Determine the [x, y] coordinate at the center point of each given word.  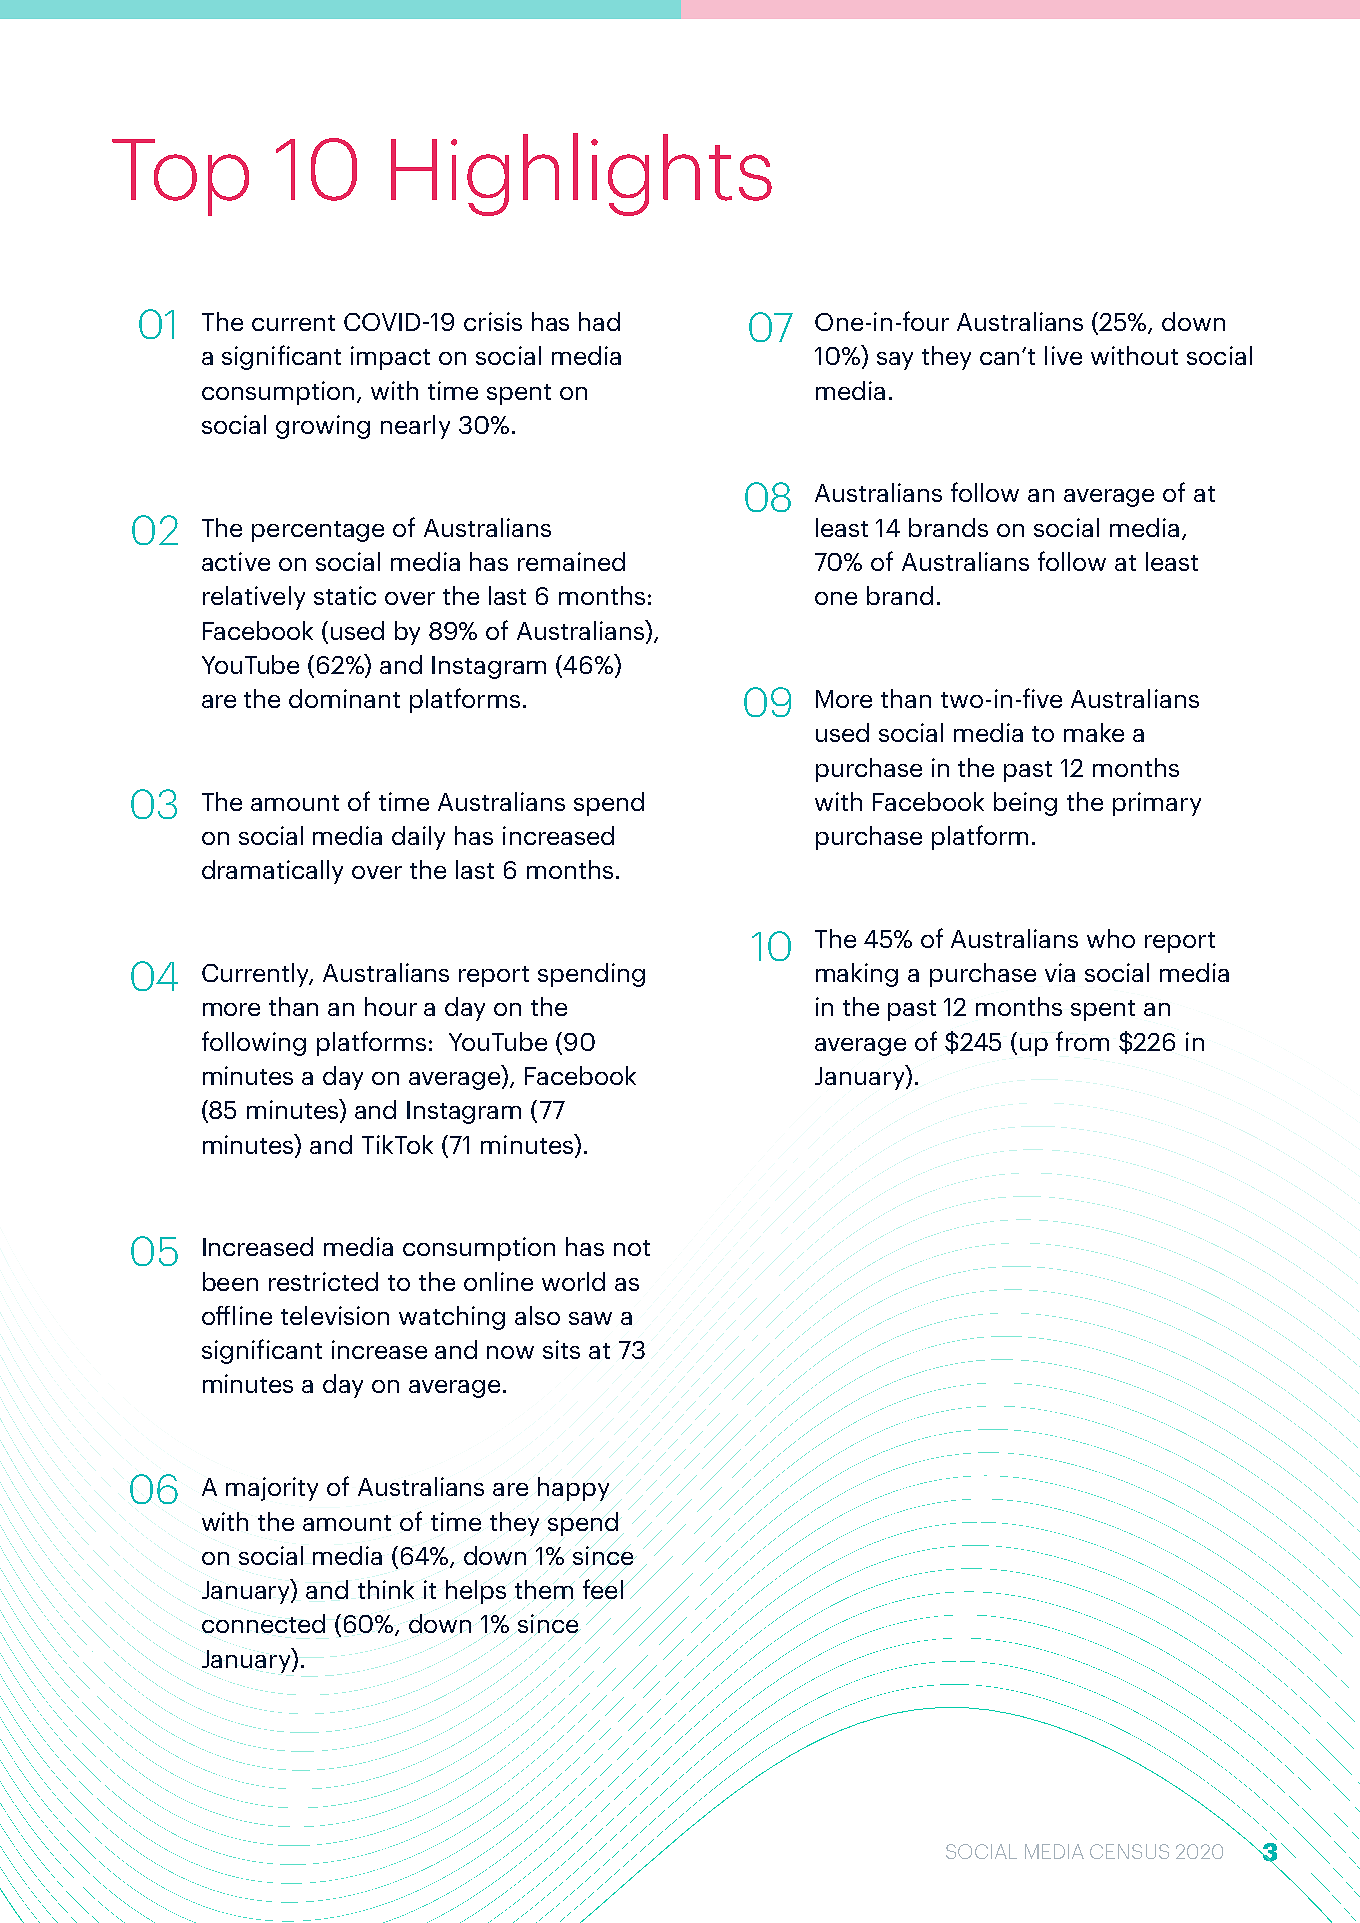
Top [180, 177]
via [1060, 972]
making [857, 975]
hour [391, 1006]
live [1063, 355]
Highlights [581, 174]
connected [263, 1623]
